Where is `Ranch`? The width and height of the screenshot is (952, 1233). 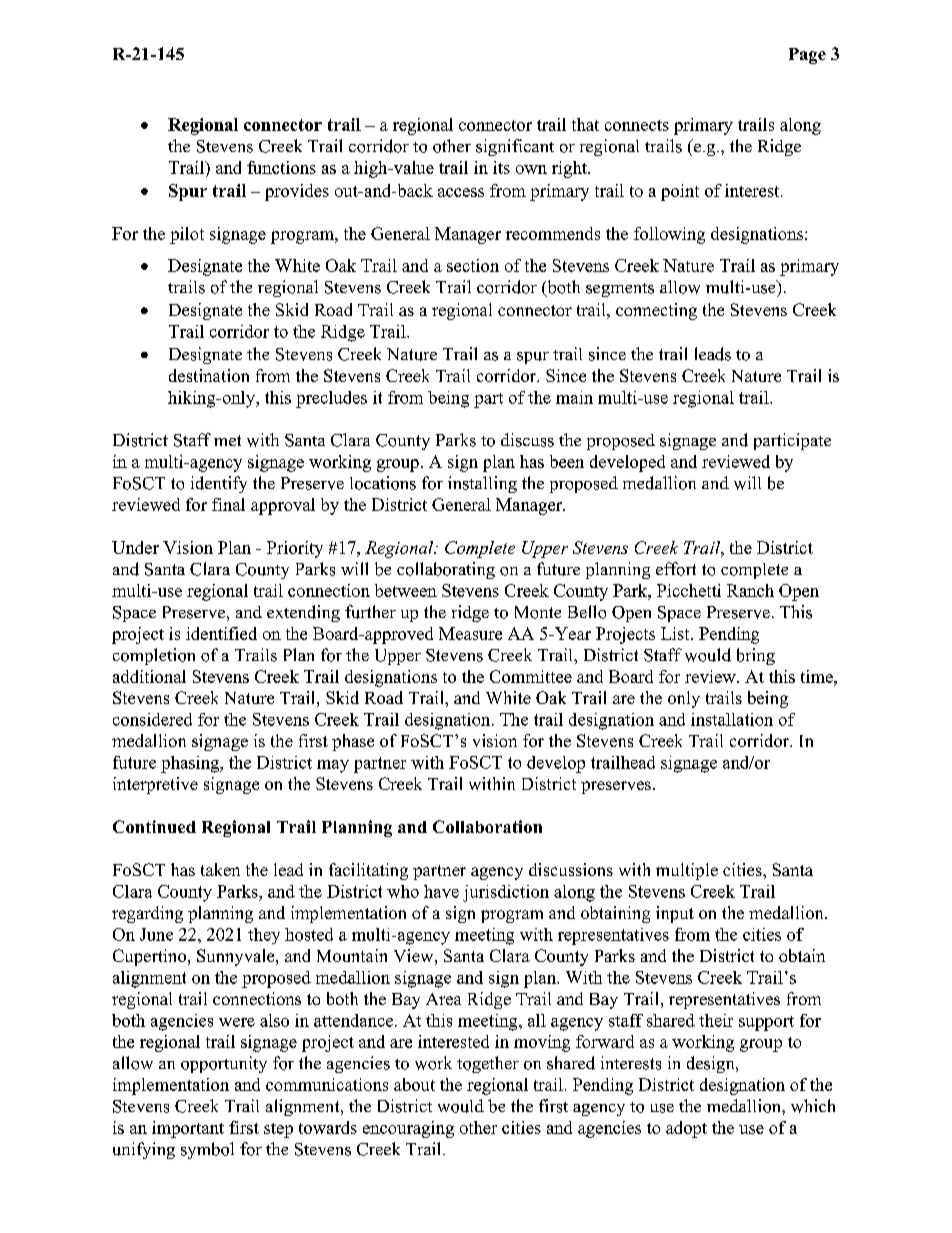
Ranch is located at coordinates (750, 590).
